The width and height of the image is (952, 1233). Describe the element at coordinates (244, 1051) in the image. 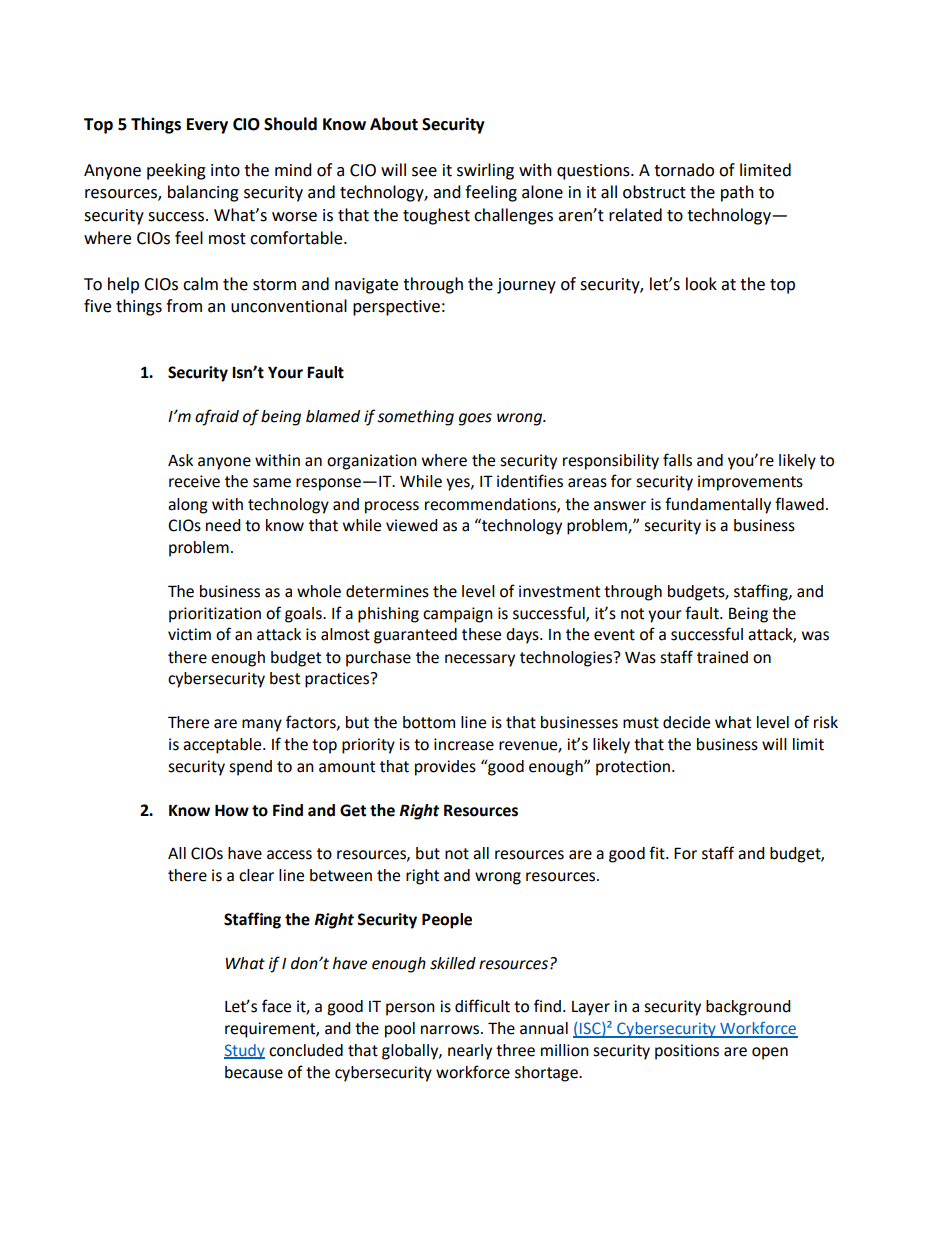

I see `Study` at that location.
